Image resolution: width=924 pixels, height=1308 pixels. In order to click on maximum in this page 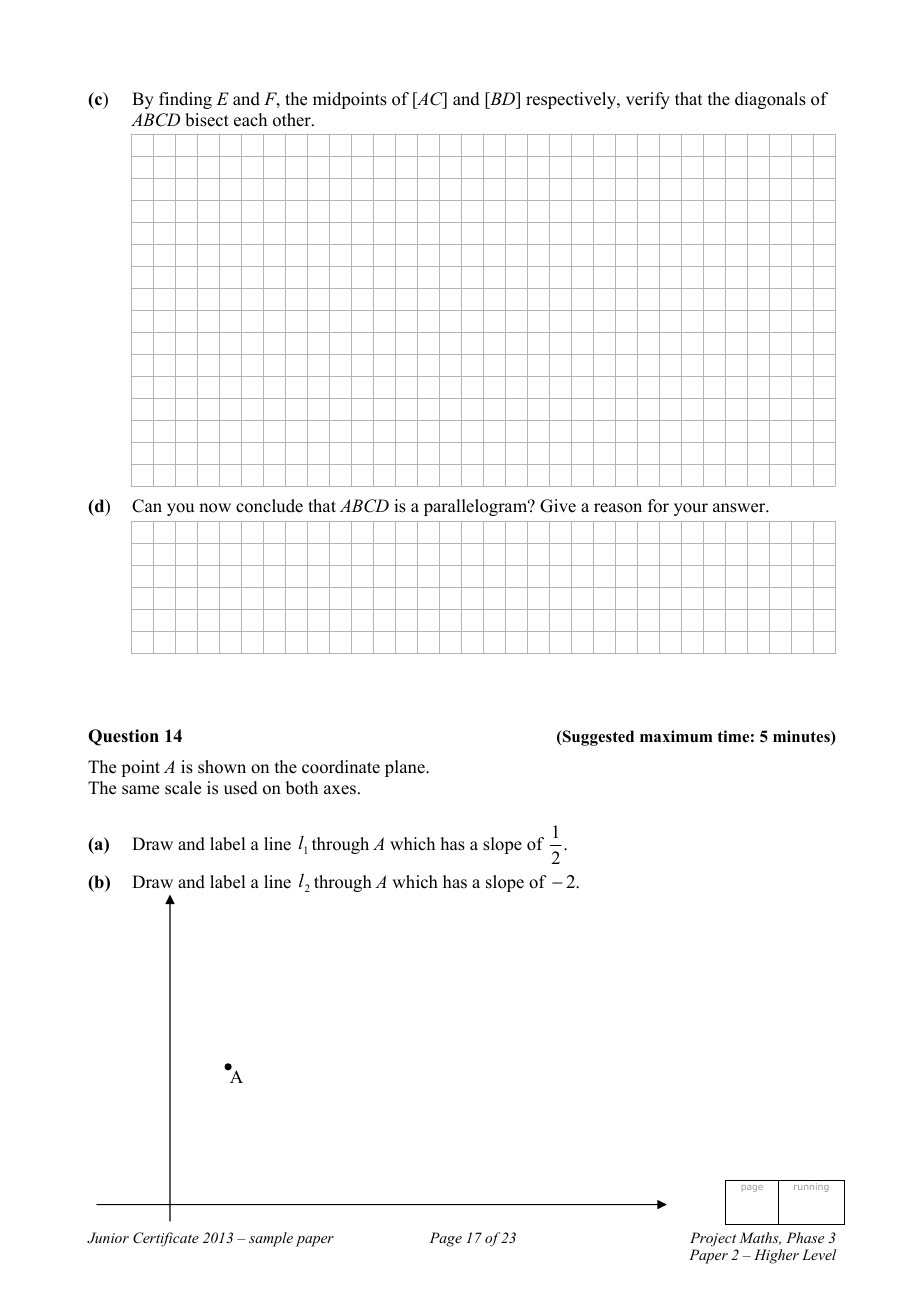, I will do `click(676, 736)`.
